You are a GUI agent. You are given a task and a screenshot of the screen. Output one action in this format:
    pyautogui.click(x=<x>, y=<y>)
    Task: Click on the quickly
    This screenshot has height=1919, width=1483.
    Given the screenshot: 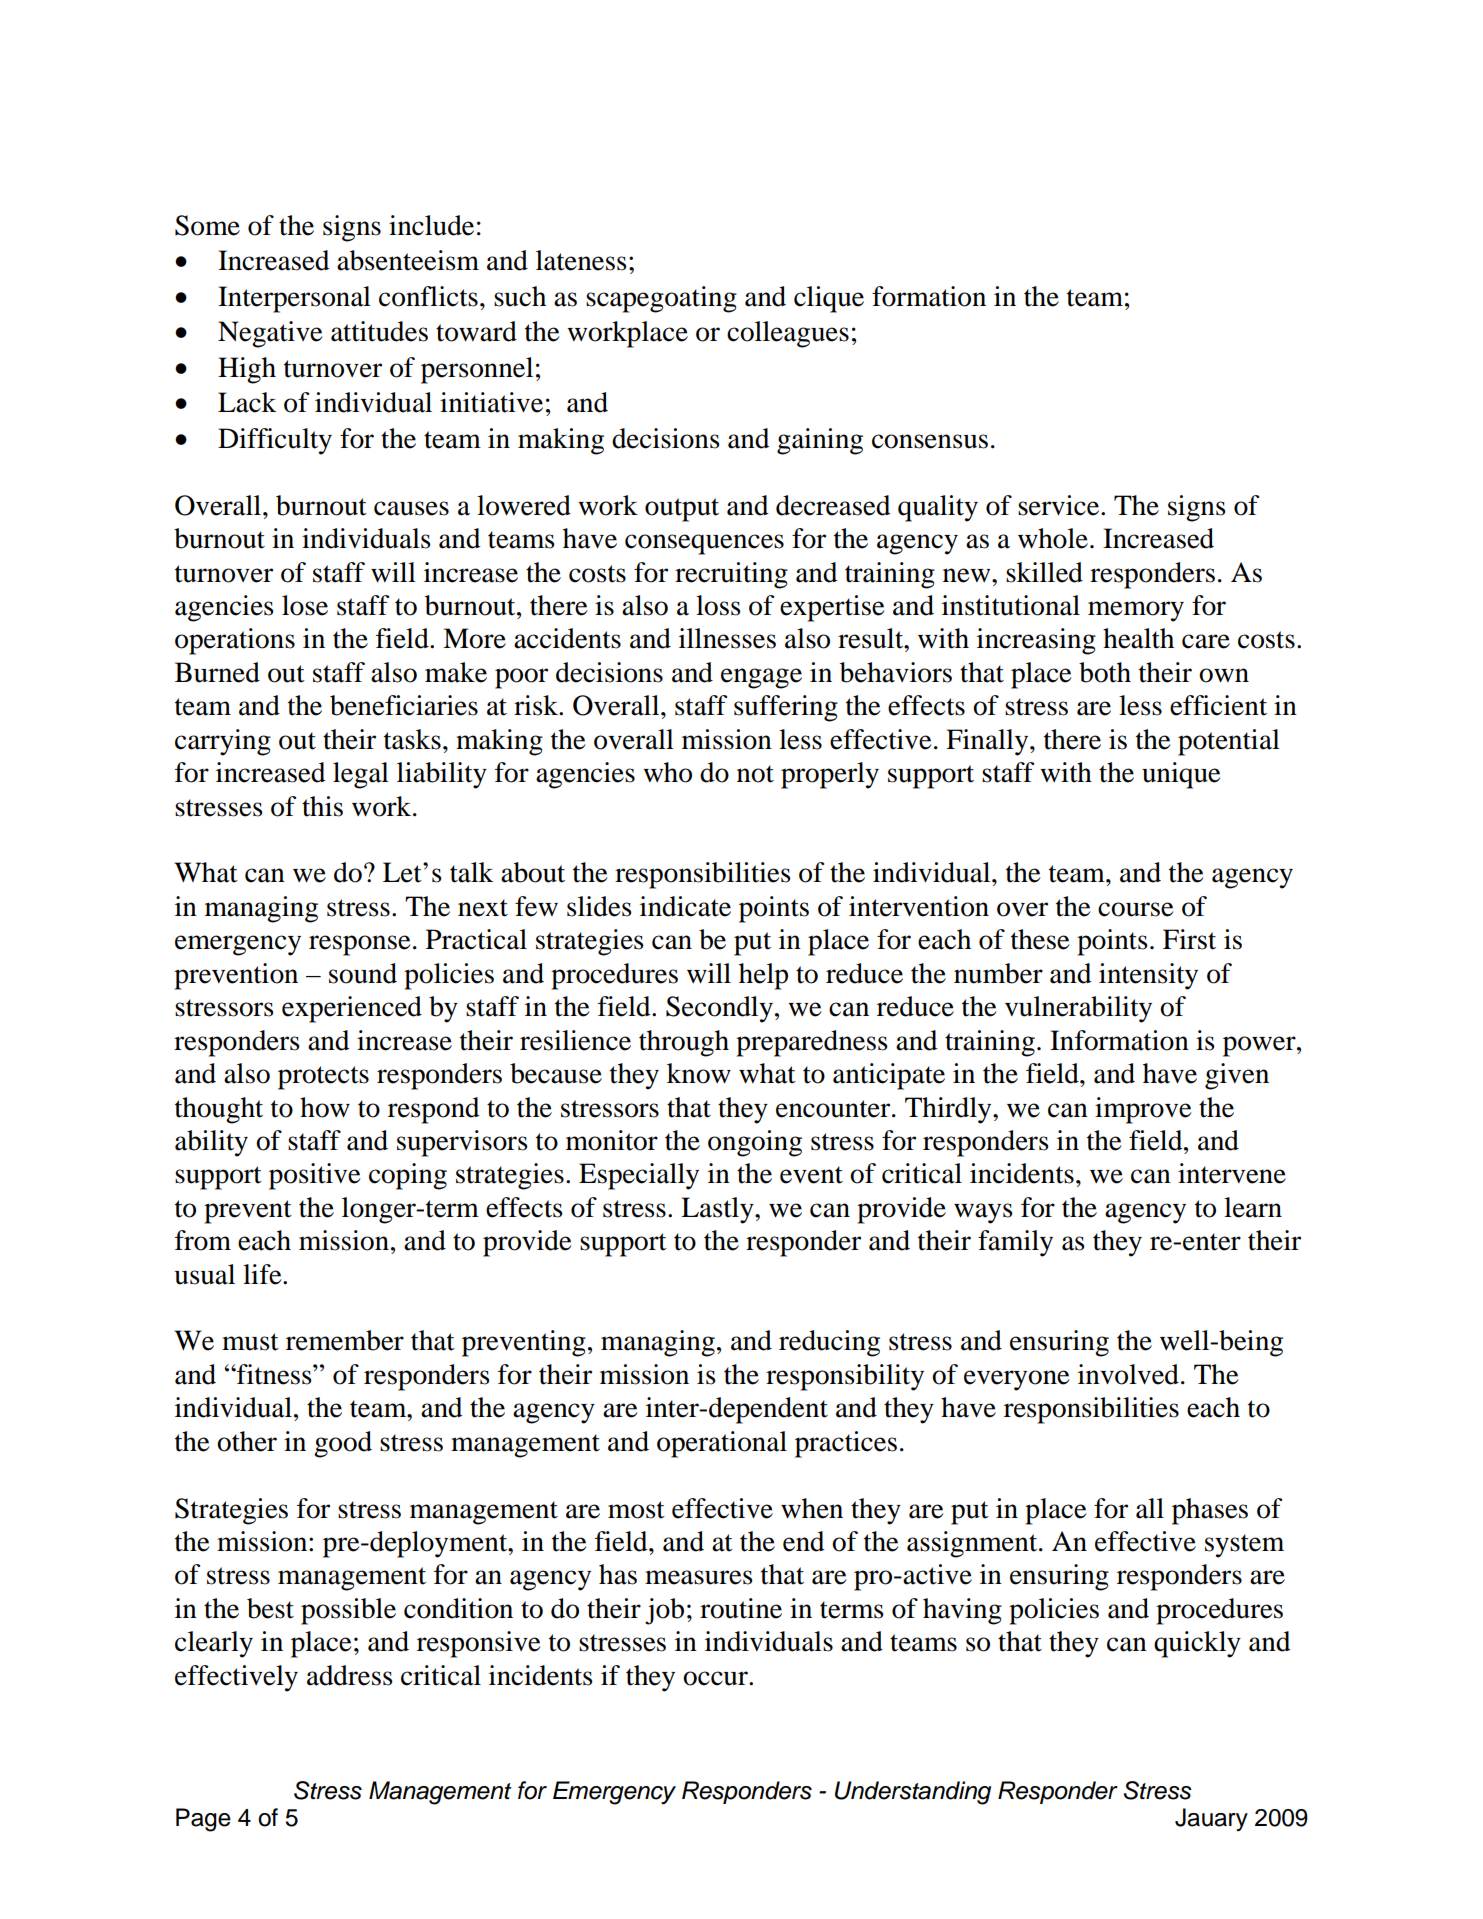 What is the action you would take?
    pyautogui.click(x=1197, y=1644)
